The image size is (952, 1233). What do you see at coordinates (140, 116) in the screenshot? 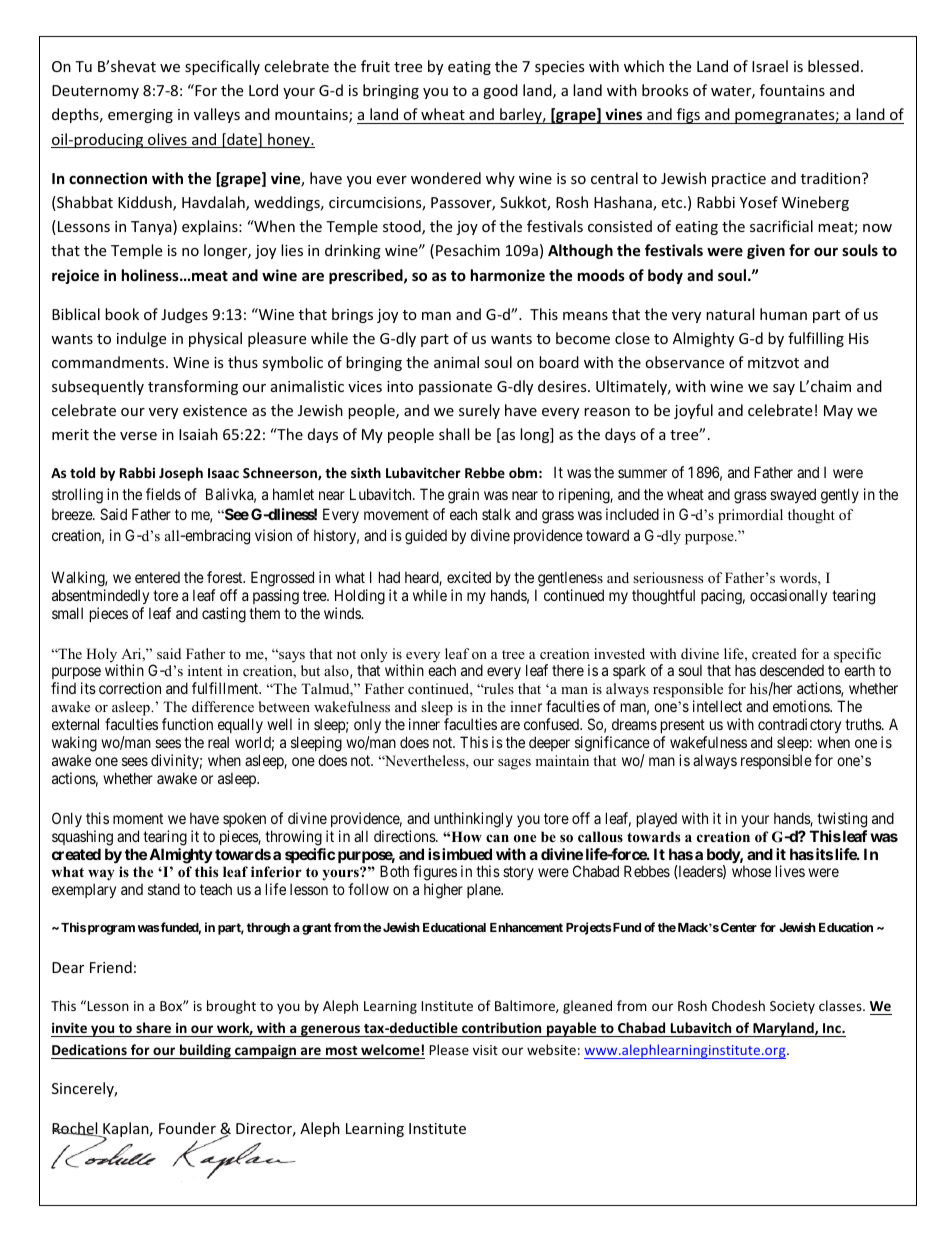
I see `emerging` at bounding box center [140, 116].
